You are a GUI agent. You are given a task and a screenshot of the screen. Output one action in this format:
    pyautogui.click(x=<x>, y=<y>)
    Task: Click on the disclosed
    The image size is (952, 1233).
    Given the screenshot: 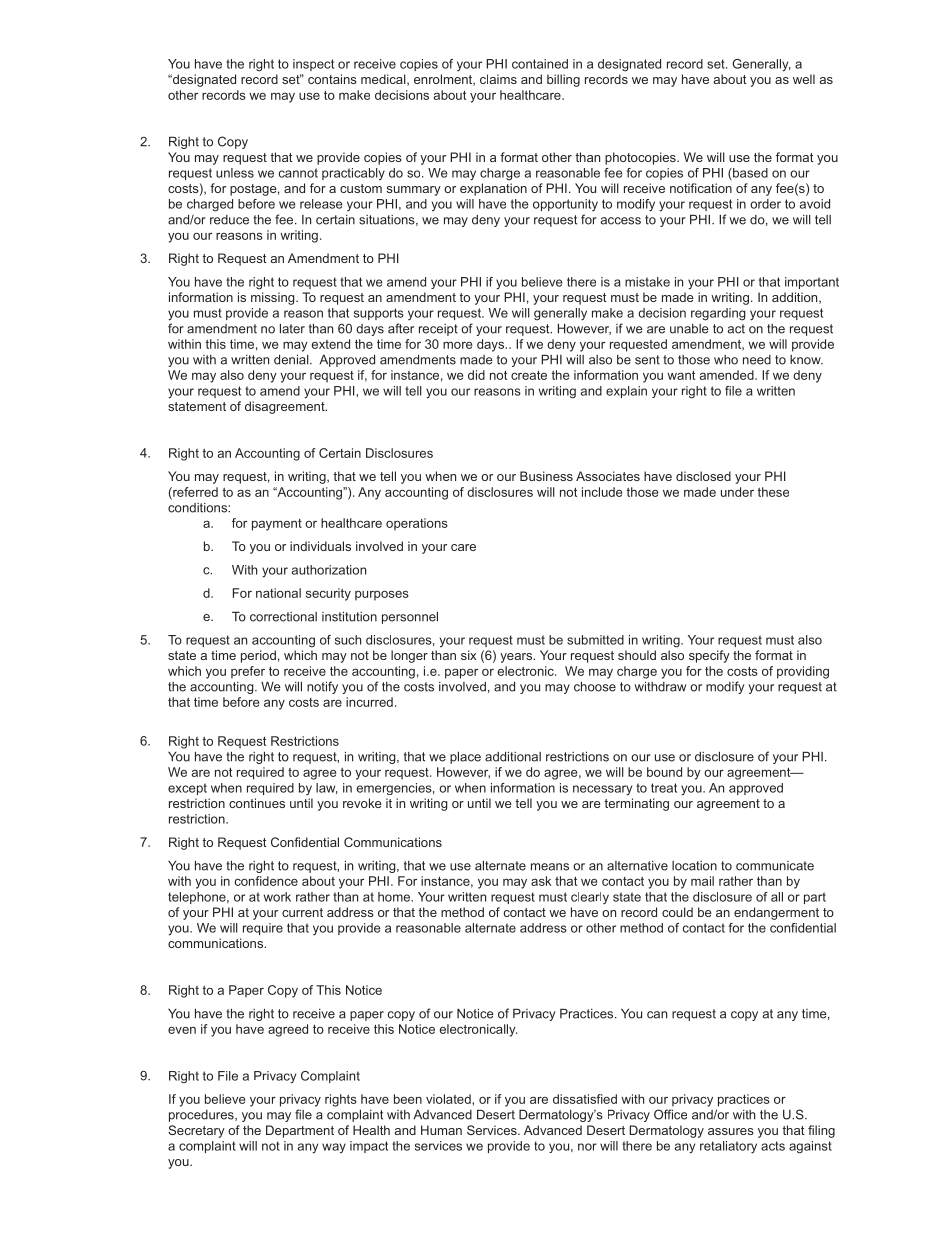 What is the action you would take?
    pyautogui.click(x=703, y=476)
